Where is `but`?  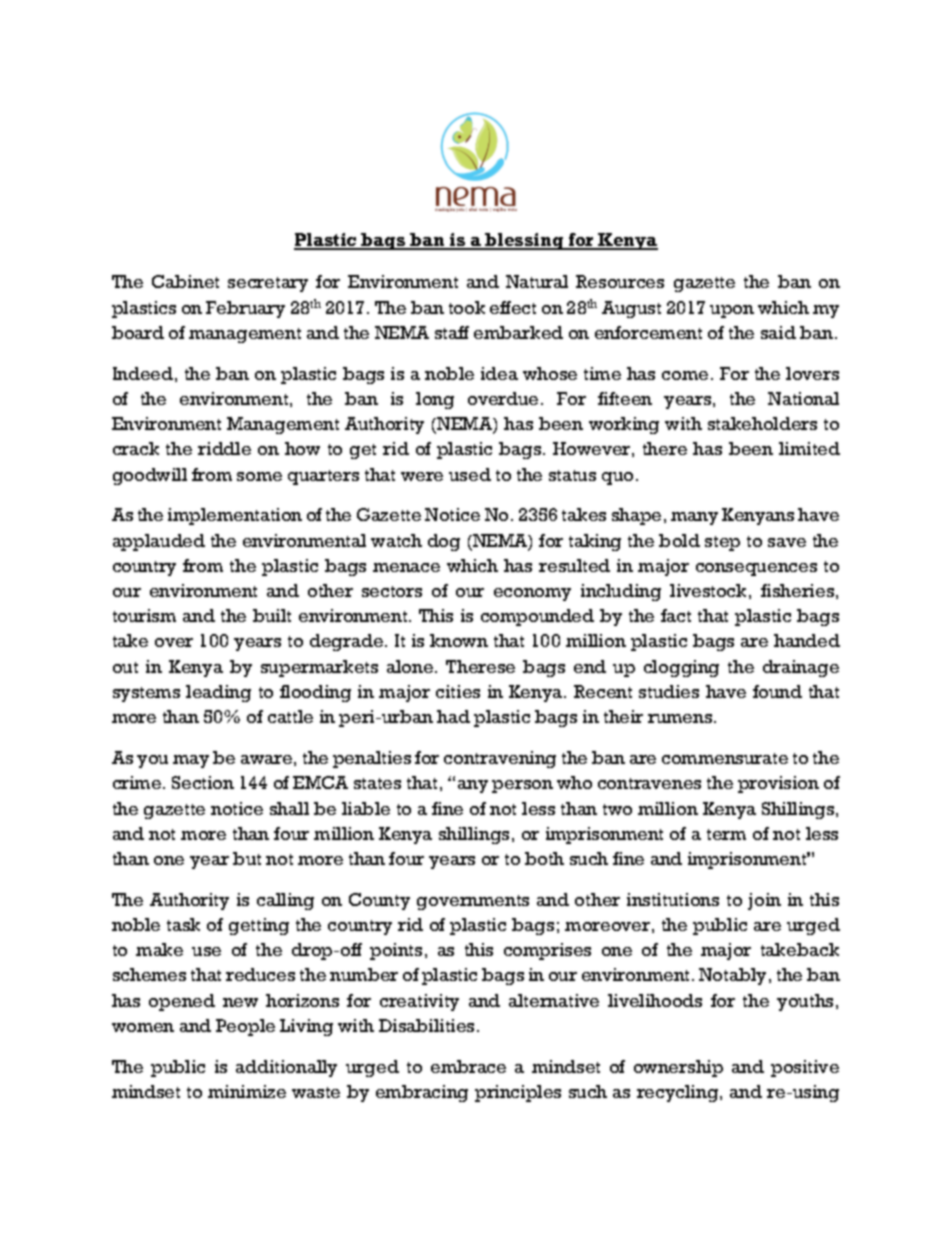 but is located at coordinates (247, 858).
